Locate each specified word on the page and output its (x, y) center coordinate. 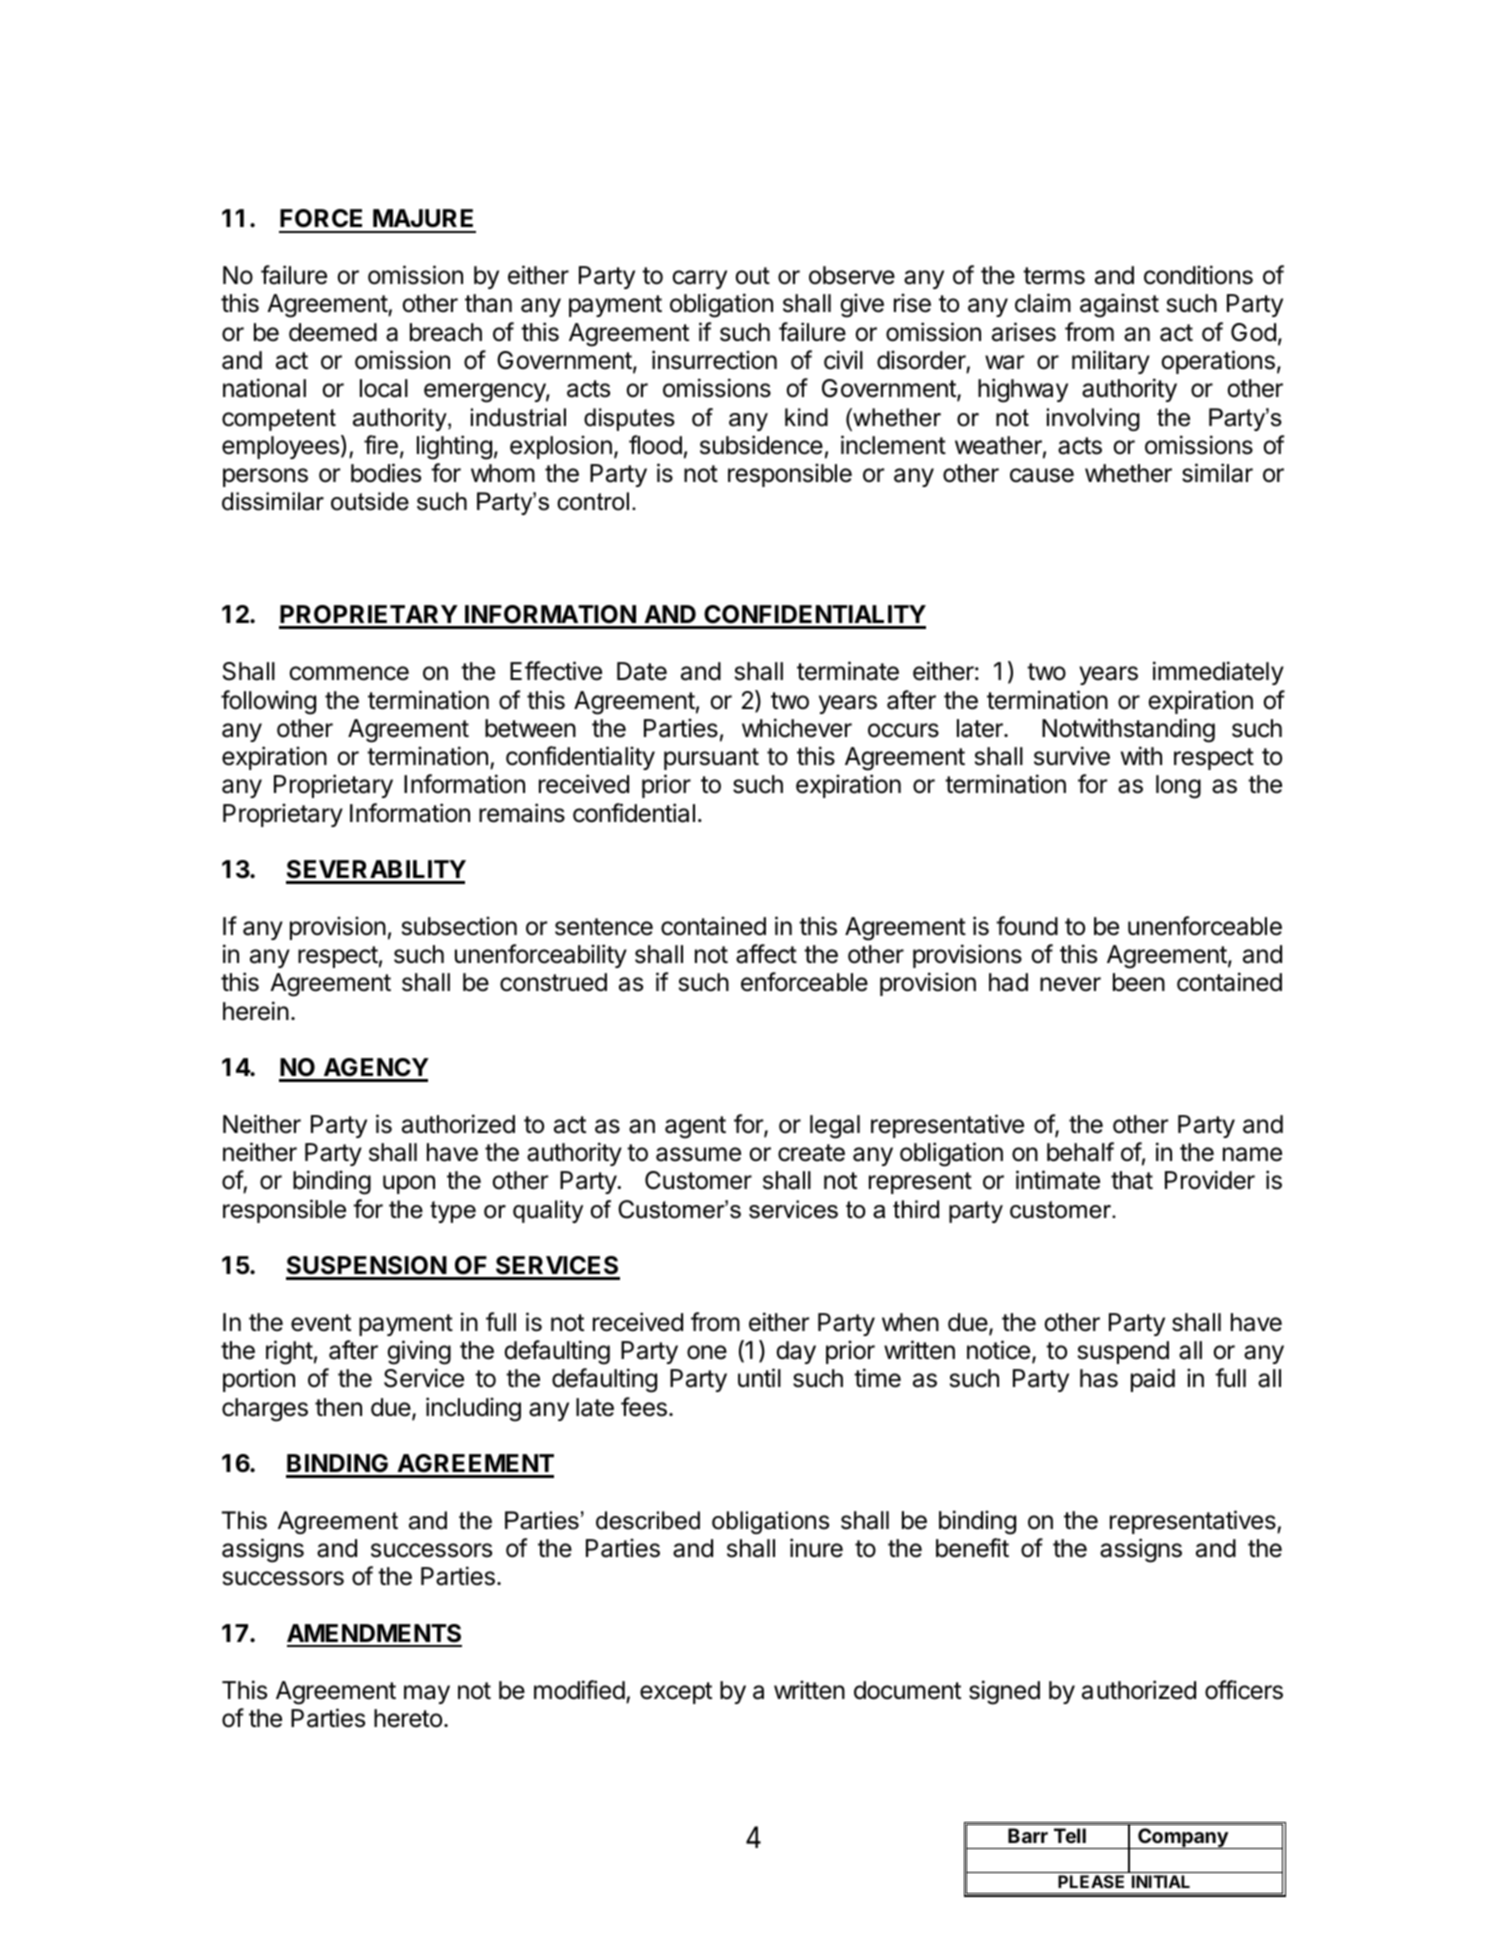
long (1178, 787)
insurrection (714, 360)
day (796, 1352)
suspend (1123, 1352)
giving (419, 1352)
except (676, 1693)
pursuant (711, 759)
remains (522, 813)
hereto (408, 1718)
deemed (333, 332)
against (1119, 305)
